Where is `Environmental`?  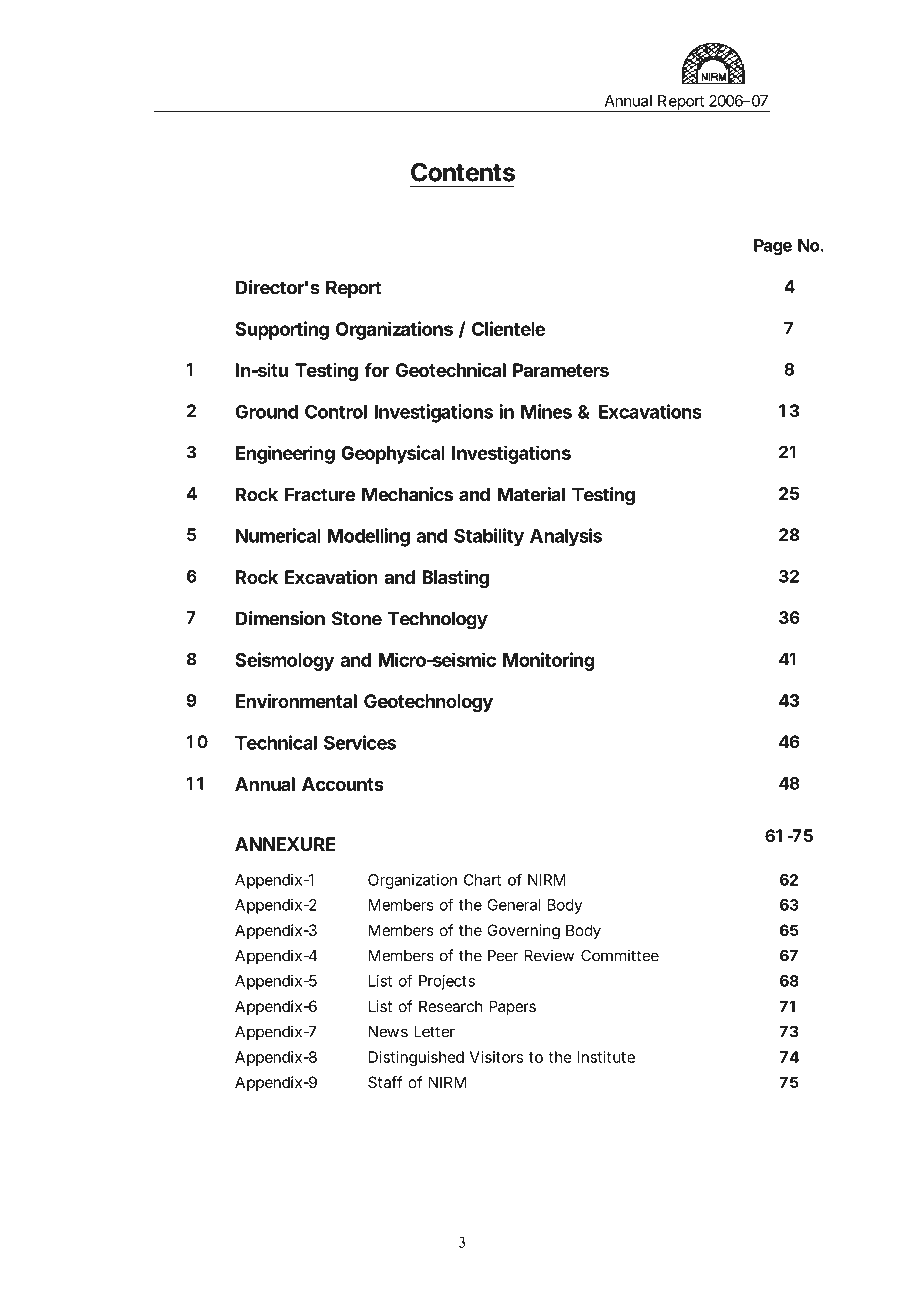
Environmental is located at coordinates (296, 700).
